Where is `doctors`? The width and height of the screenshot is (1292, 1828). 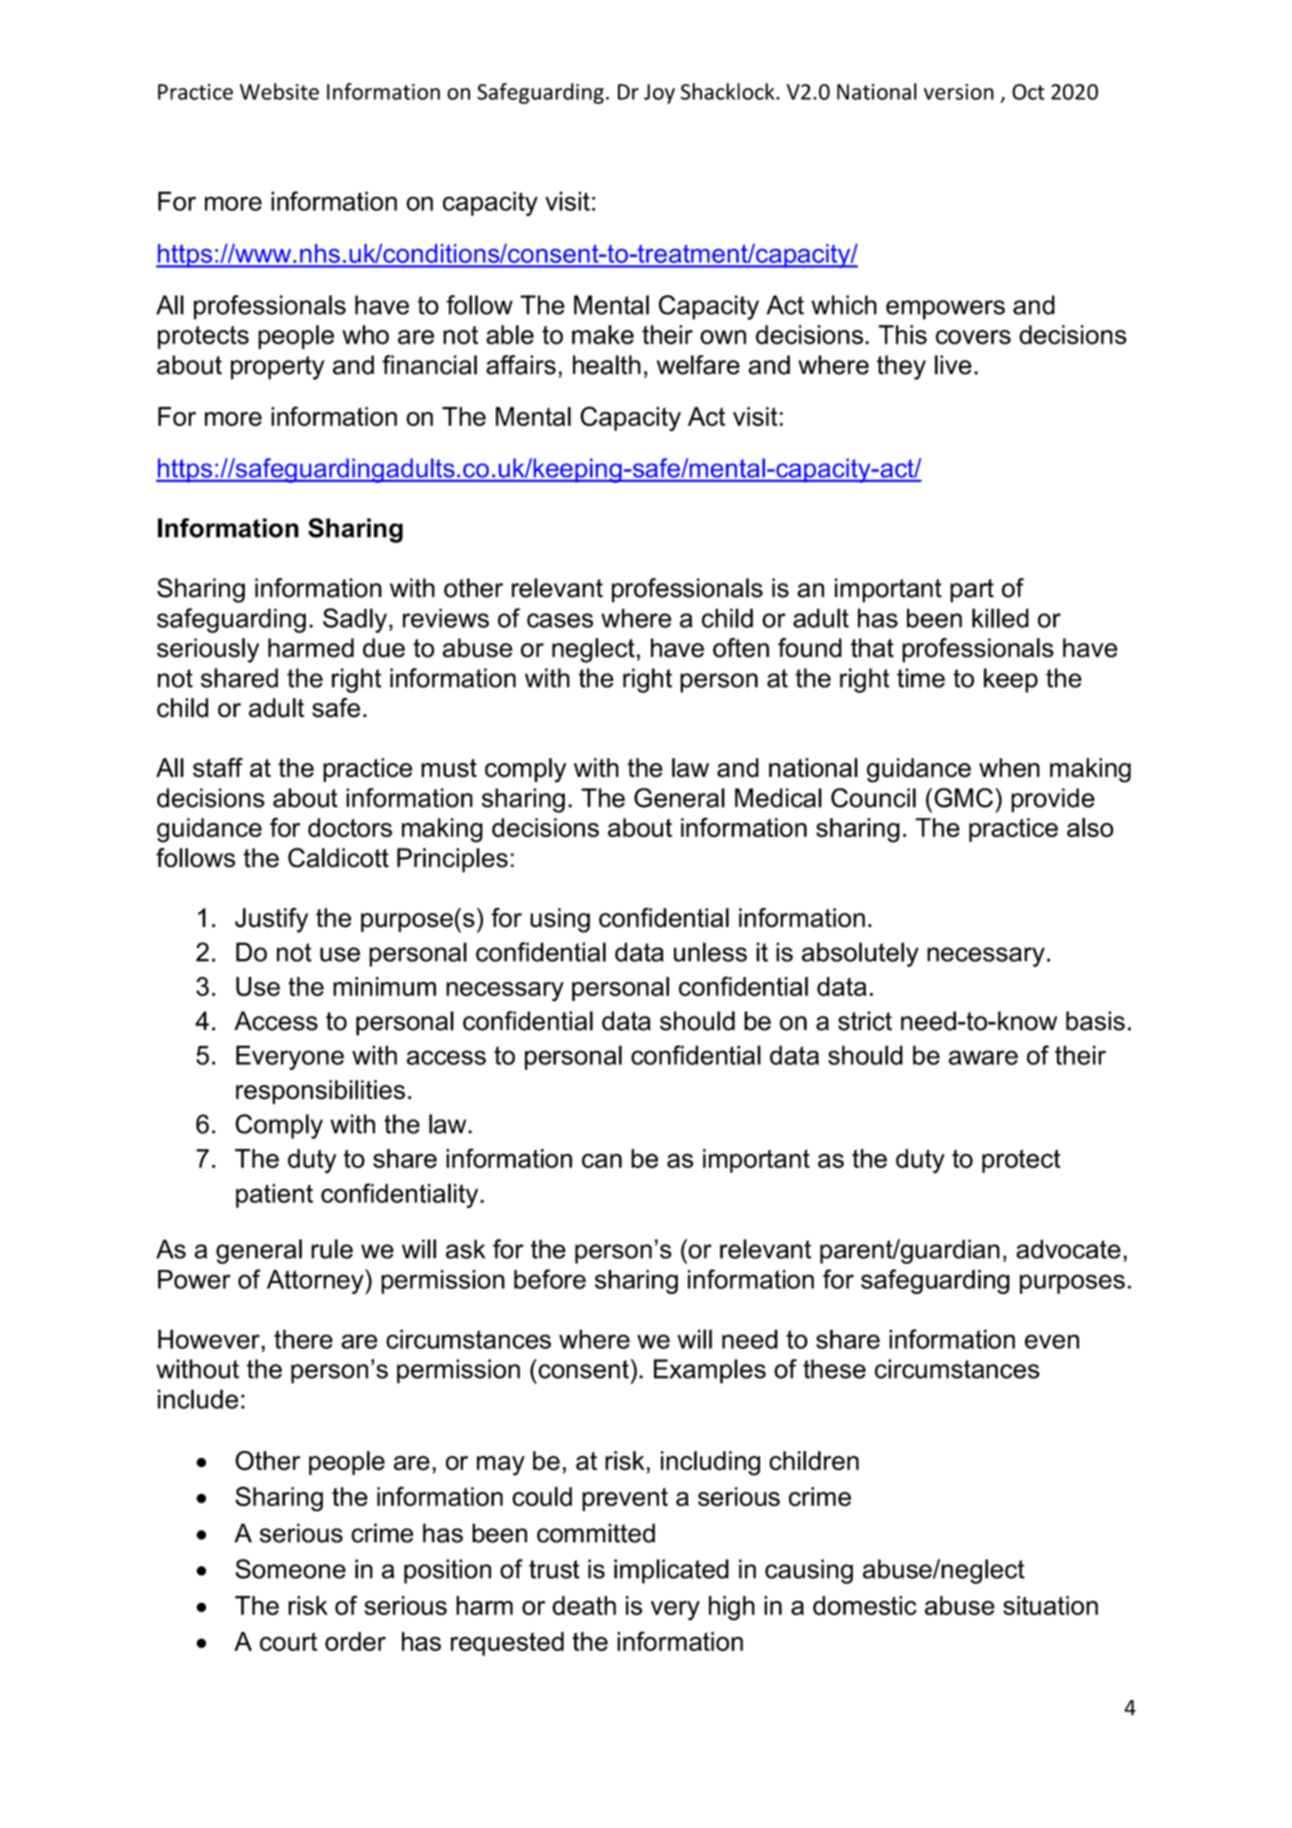 doctors is located at coordinates (350, 827).
